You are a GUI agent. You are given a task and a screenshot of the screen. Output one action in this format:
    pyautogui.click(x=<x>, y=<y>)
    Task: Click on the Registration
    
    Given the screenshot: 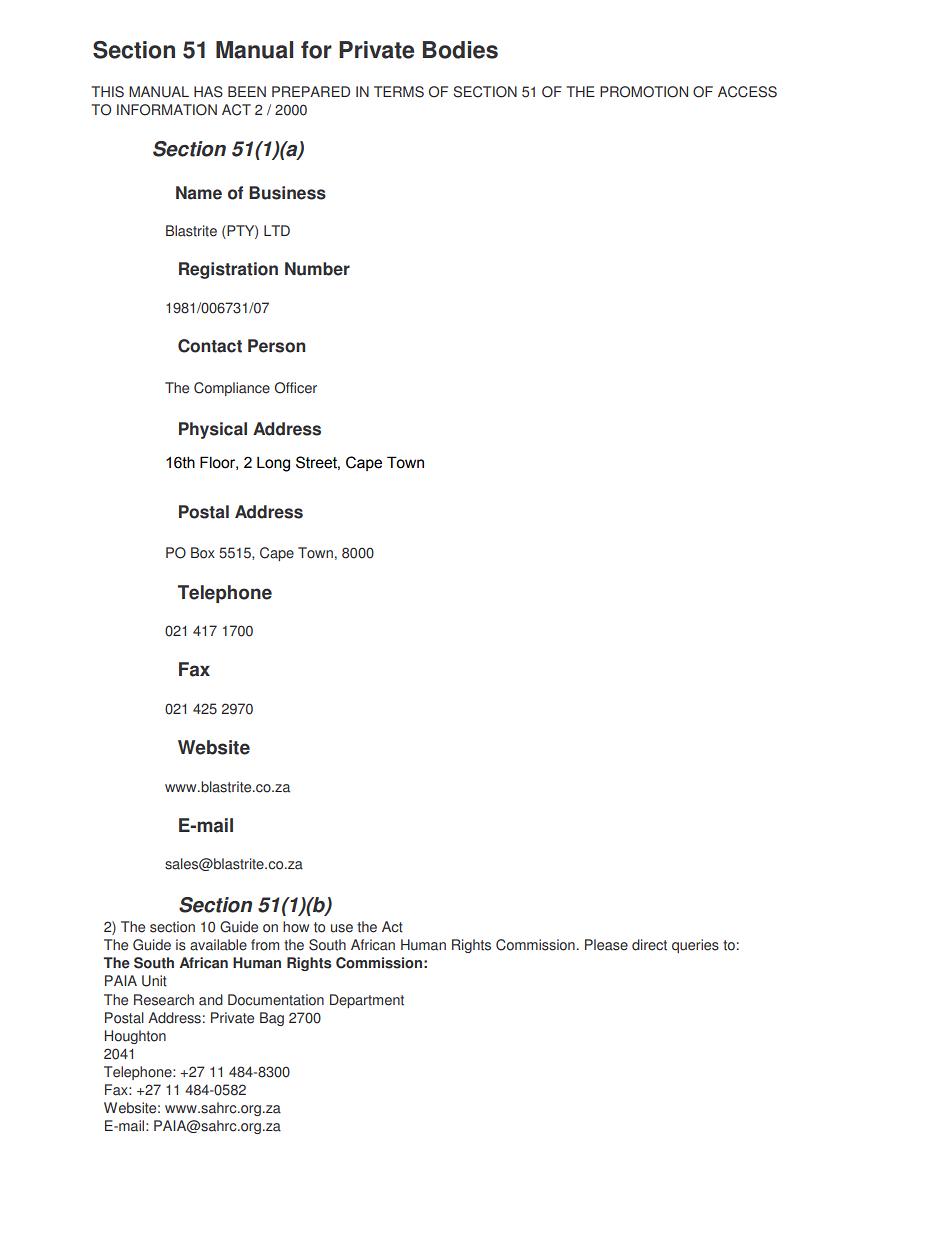 What is the action you would take?
    pyautogui.click(x=228, y=270)
